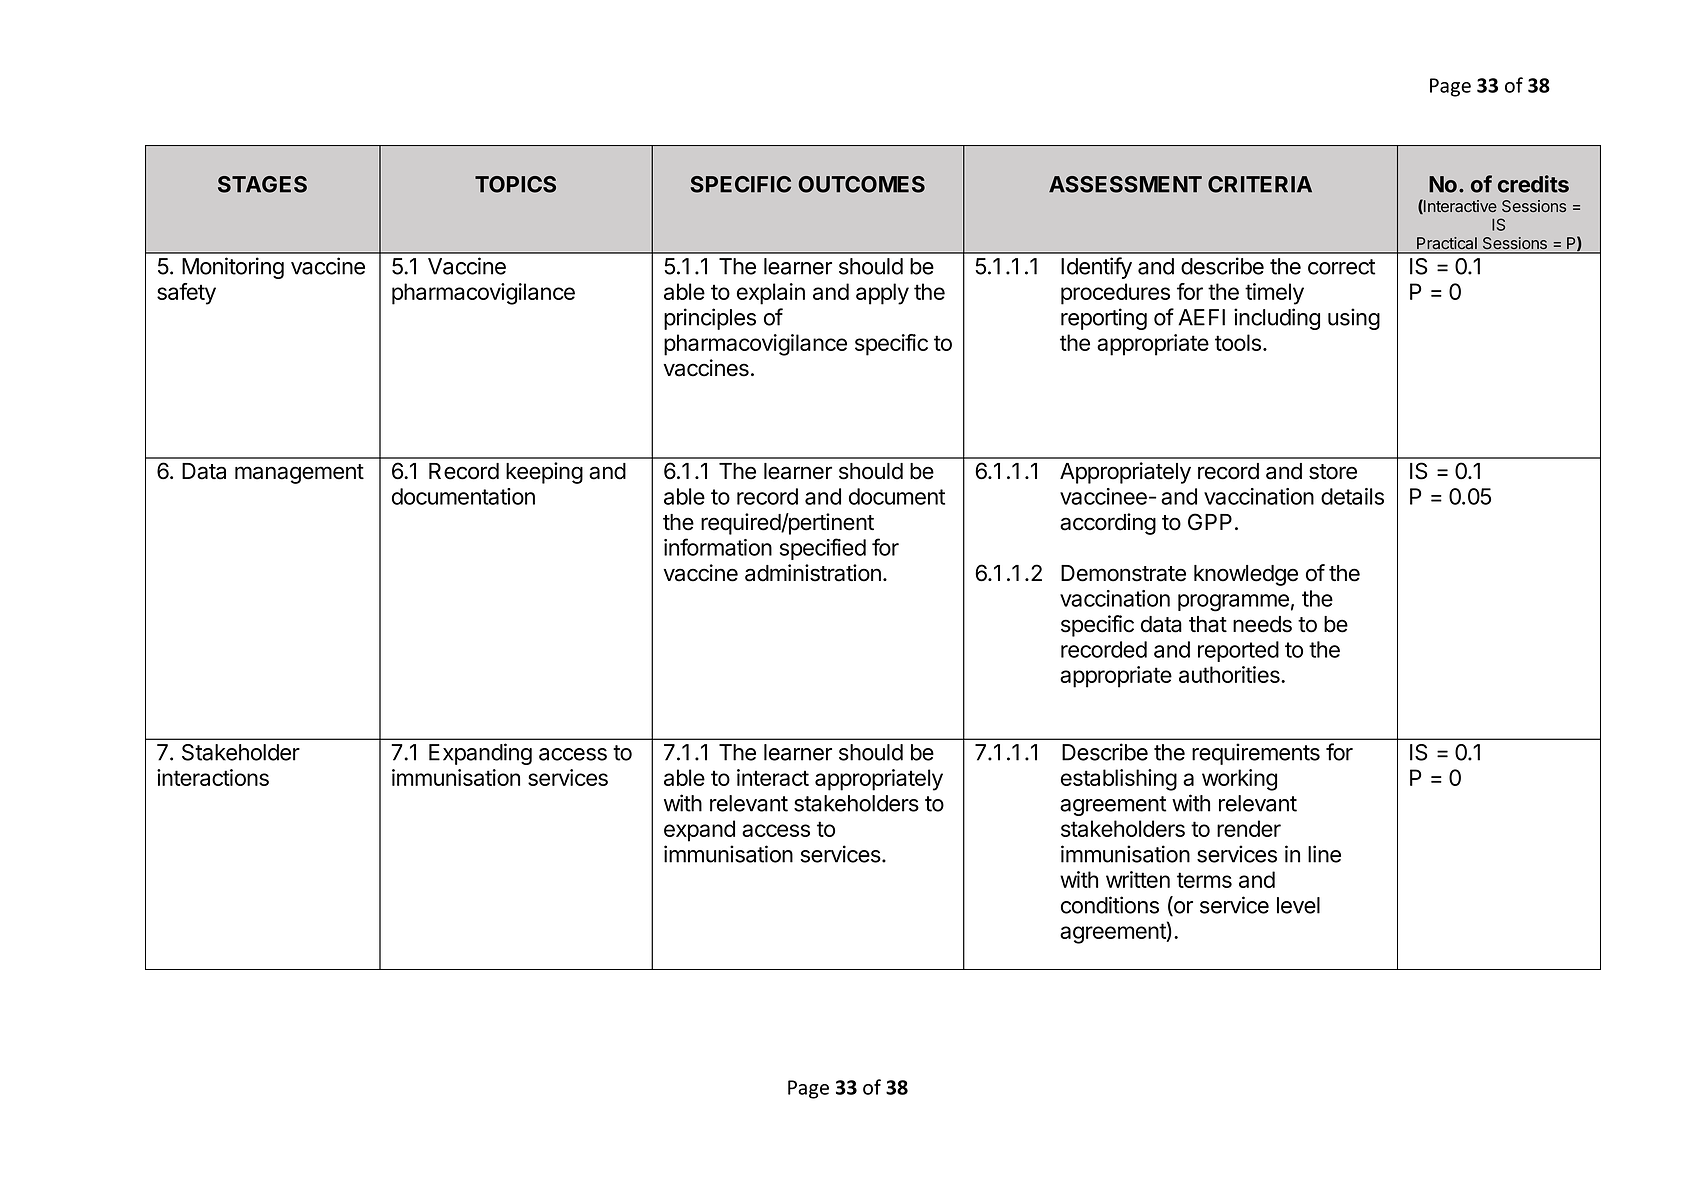 The width and height of the screenshot is (1695, 1199). What do you see at coordinates (861, 184) in the screenshot?
I see `OUTCOMES` at bounding box center [861, 184].
